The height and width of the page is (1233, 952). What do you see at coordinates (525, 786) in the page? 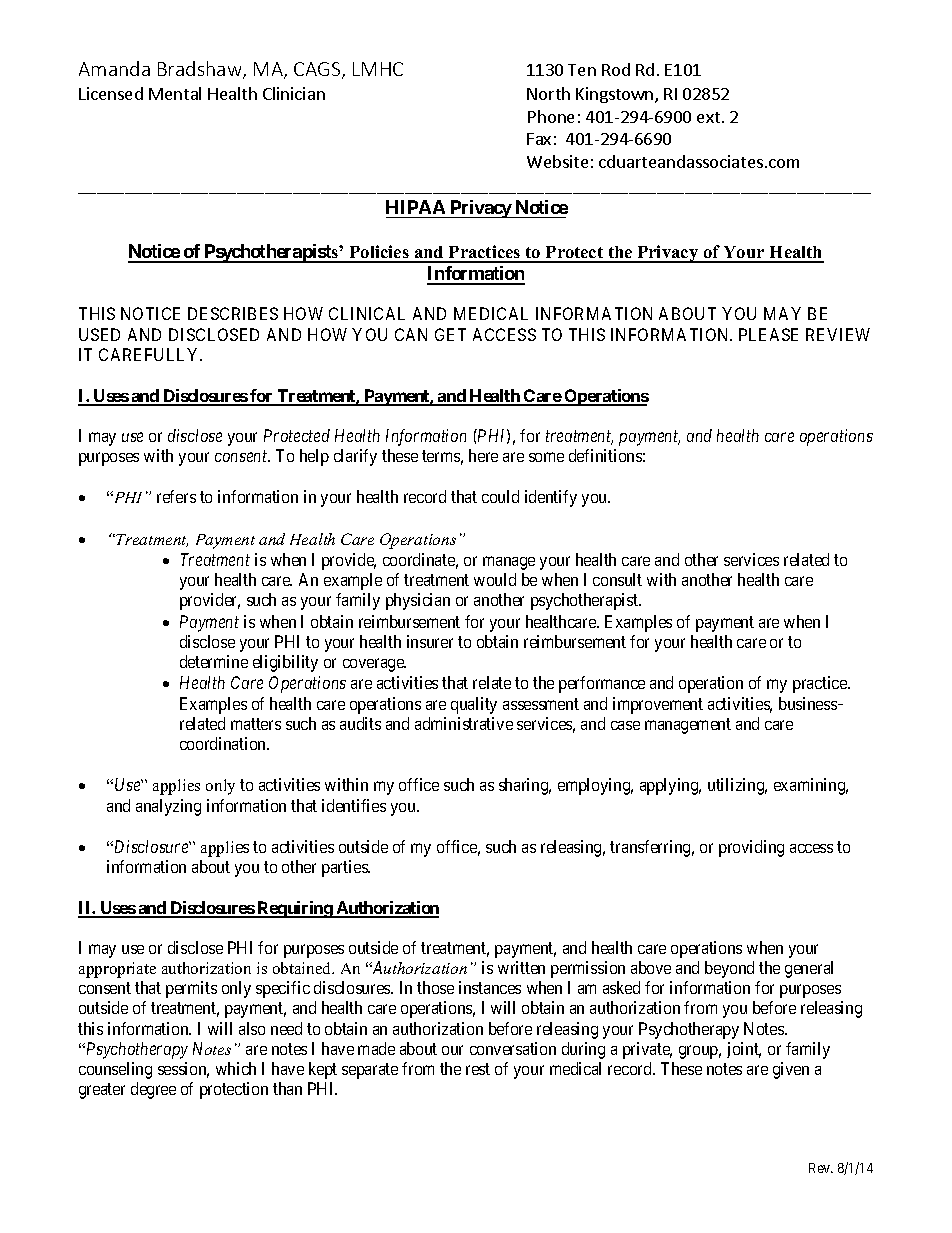
I see `sharing` at bounding box center [525, 786].
